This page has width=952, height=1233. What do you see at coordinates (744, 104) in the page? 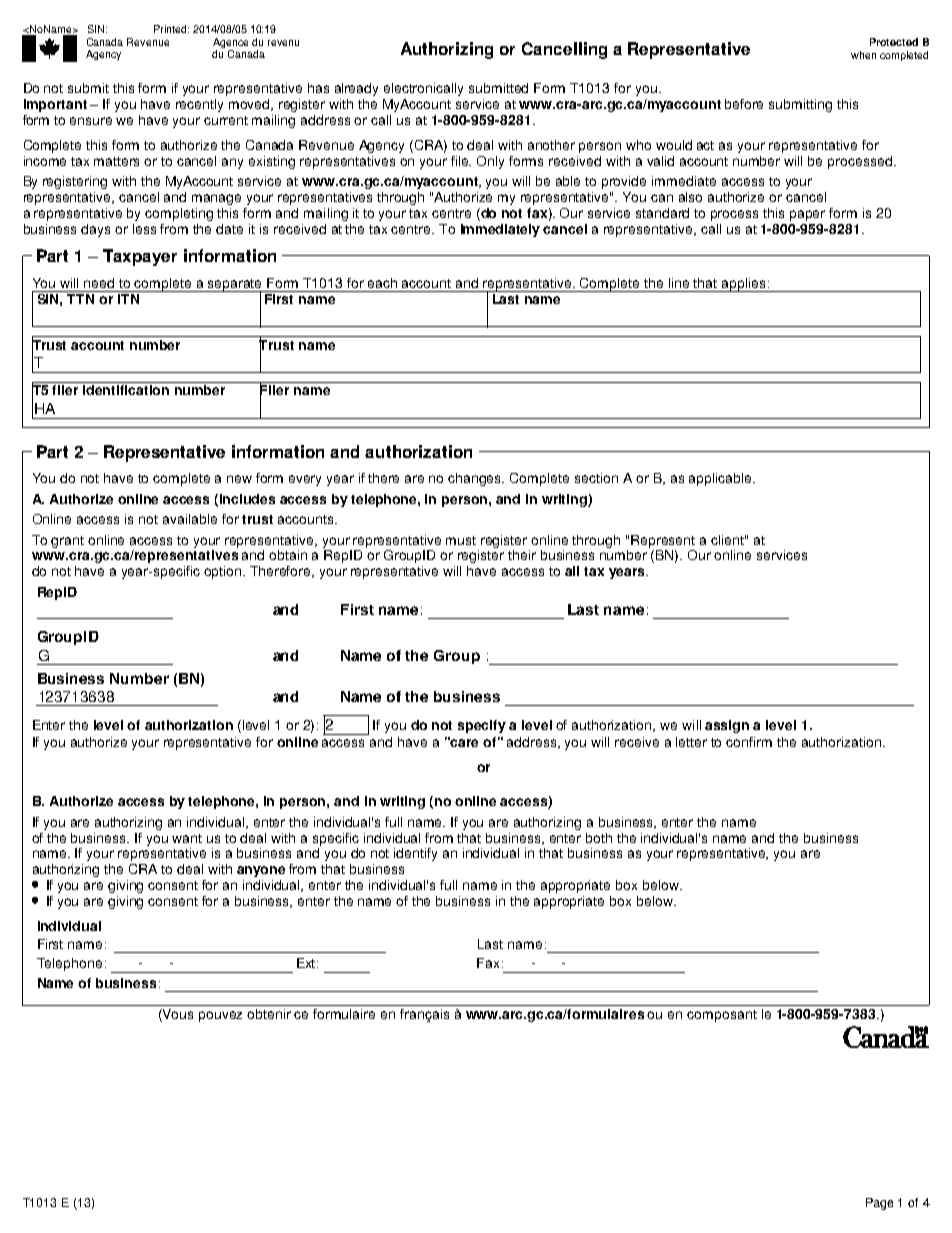
I see `before` at bounding box center [744, 104].
